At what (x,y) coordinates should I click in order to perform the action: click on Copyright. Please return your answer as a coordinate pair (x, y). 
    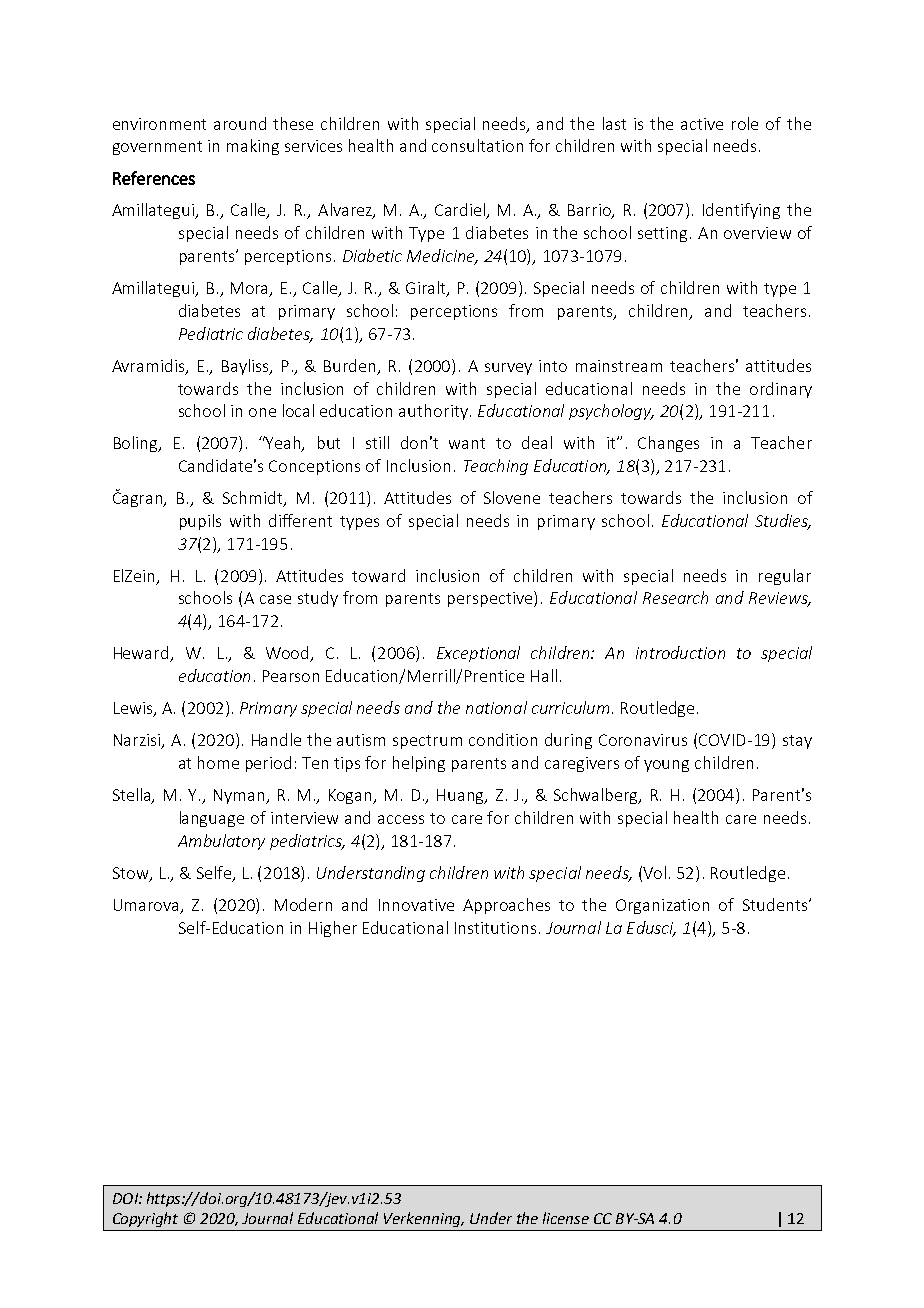
    Looking at the image, I should click on (145, 1219).
